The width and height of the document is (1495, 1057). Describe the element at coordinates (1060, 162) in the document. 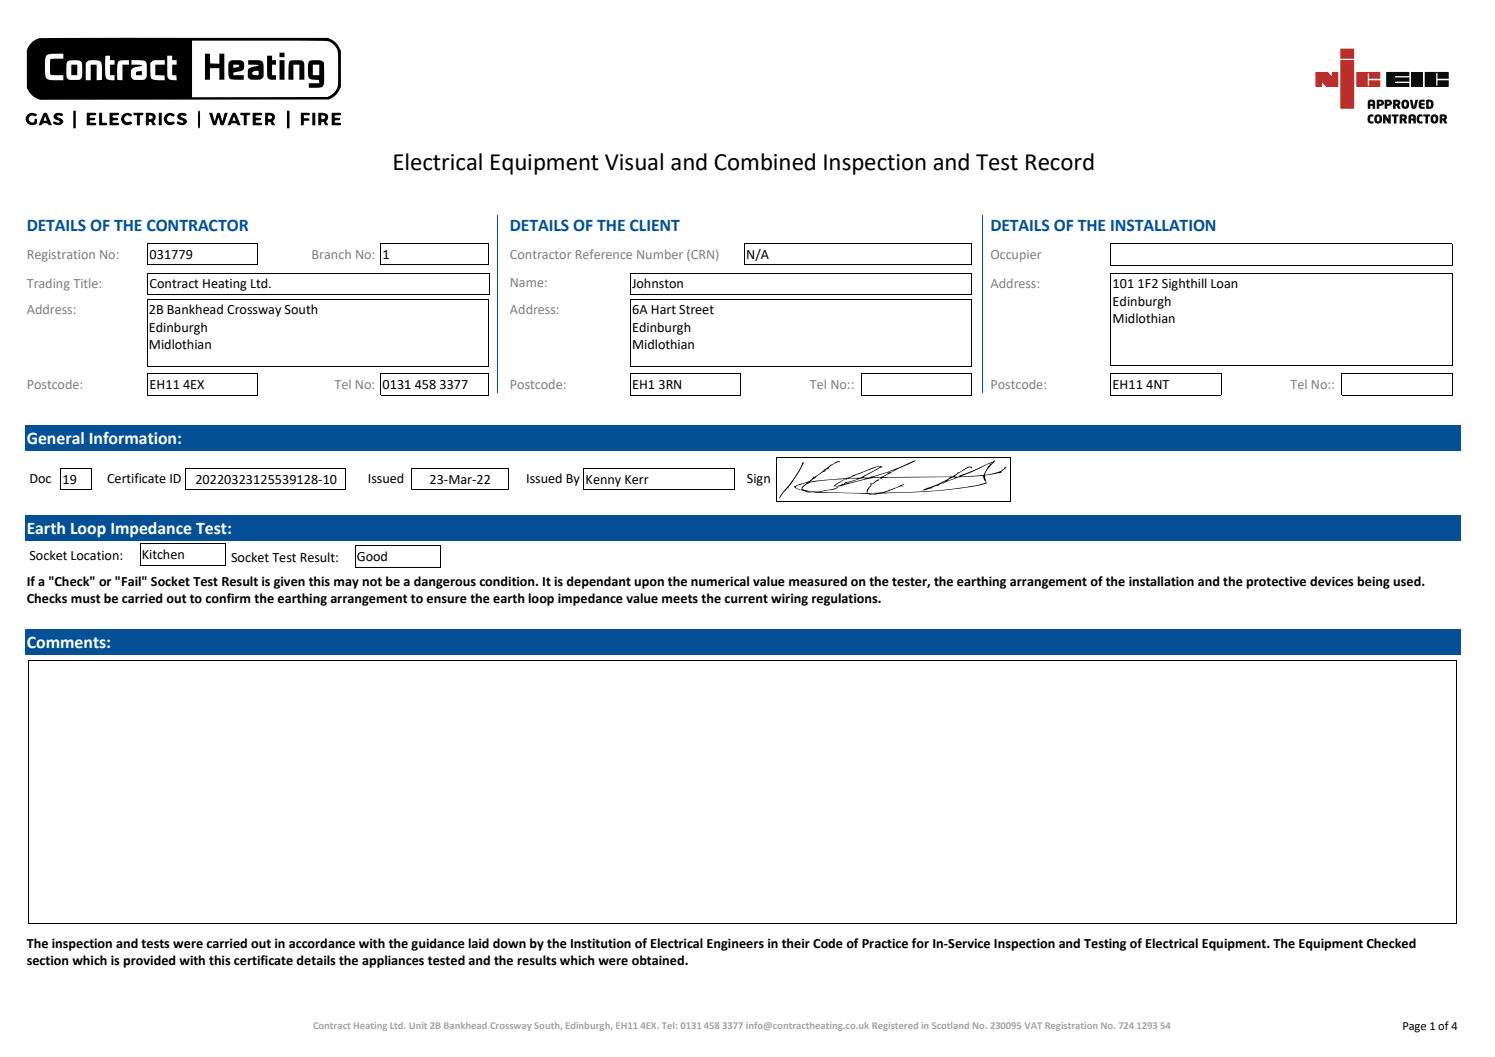

I see `Record` at that location.
